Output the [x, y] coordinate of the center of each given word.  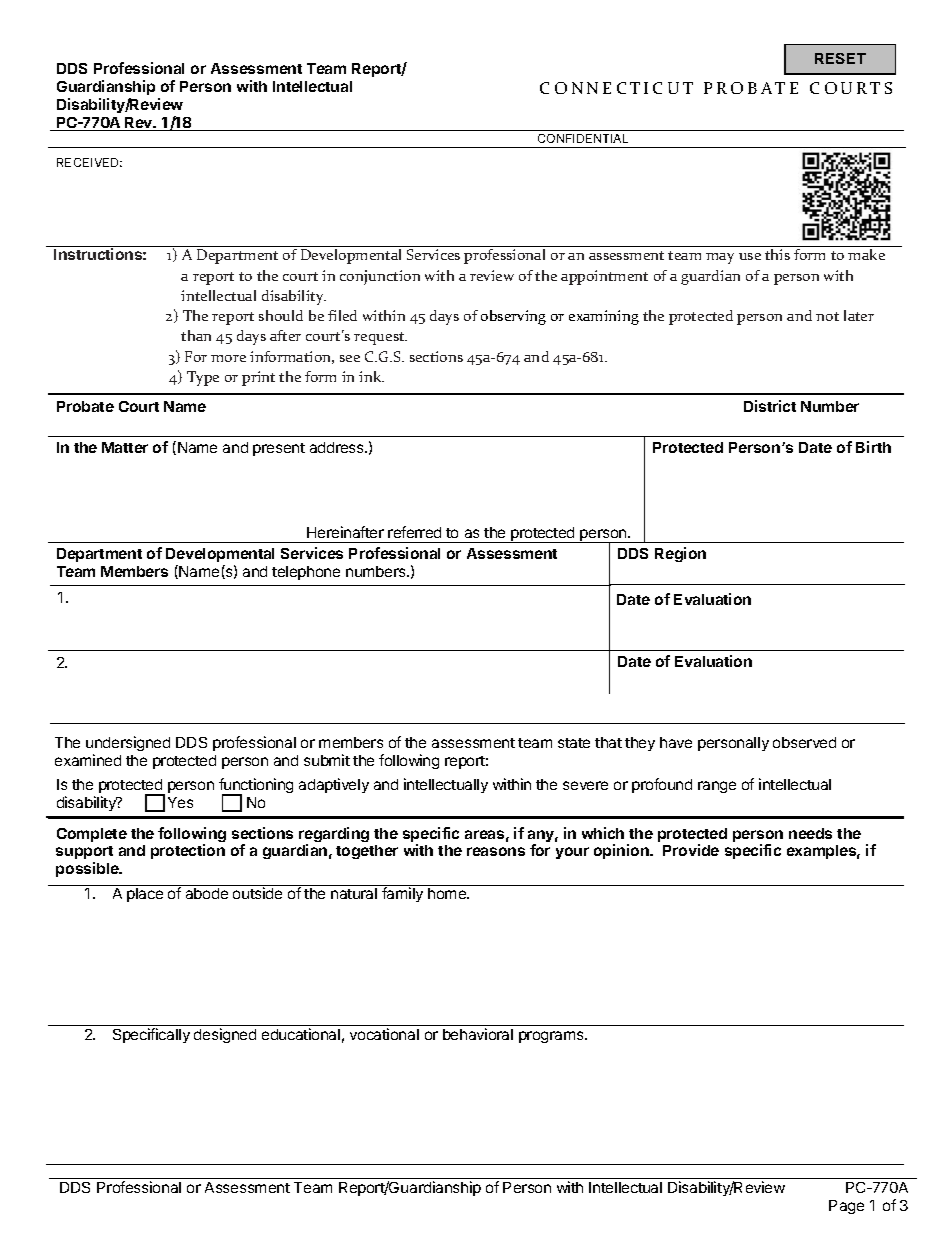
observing [513, 317]
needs [810, 833]
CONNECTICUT [616, 88]
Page [846, 1207]
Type [203, 378]
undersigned [128, 745]
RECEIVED [89, 162]
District [770, 406]
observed [804, 742]
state [574, 743]
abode [207, 893]
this [777, 254]
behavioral [478, 1034]
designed [225, 1035]
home [448, 893]
